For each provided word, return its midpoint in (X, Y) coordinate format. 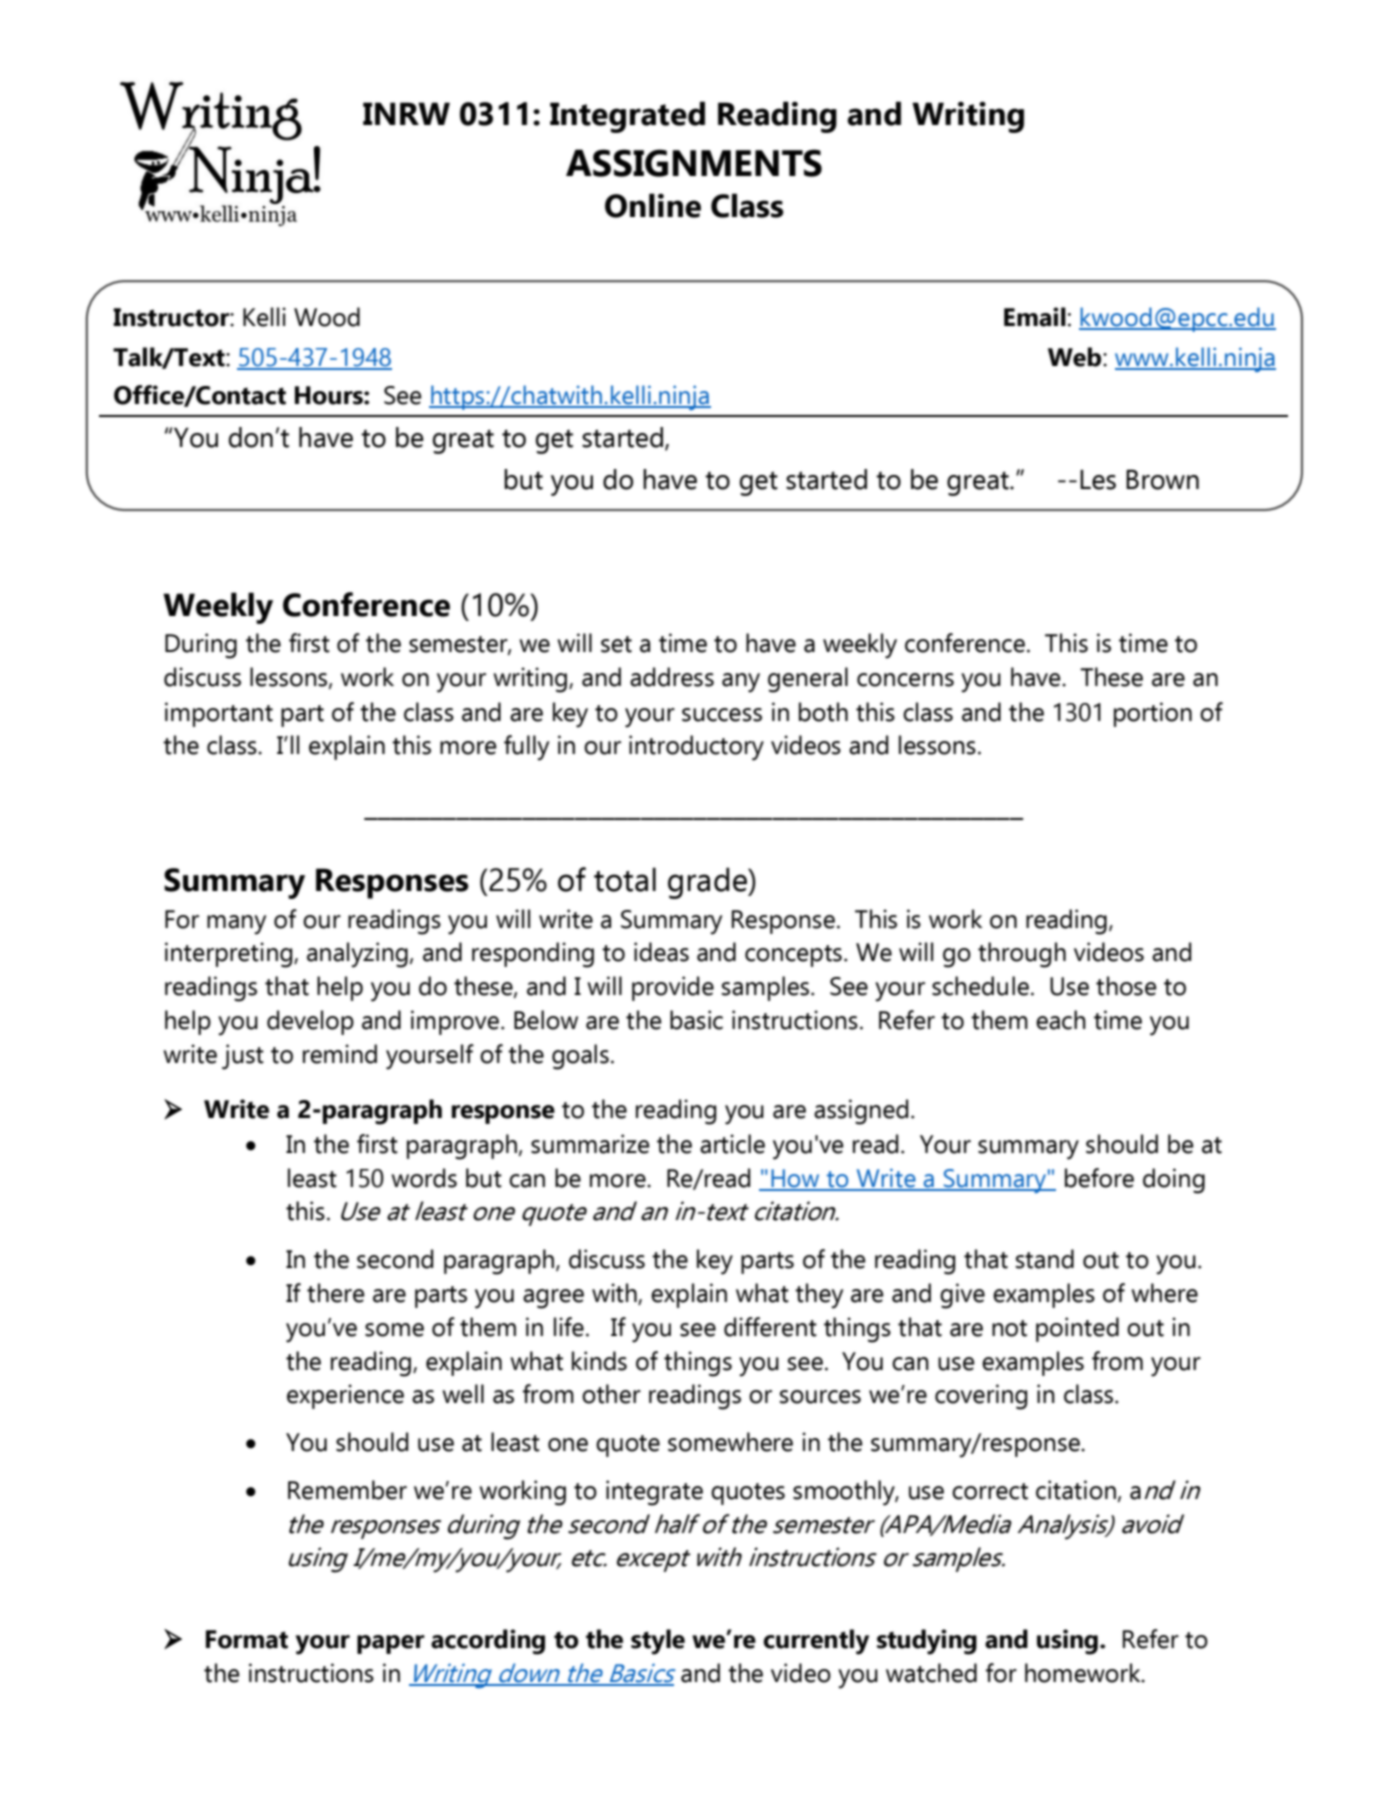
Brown (1162, 480)
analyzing (357, 955)
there (336, 1293)
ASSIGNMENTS (694, 163)
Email (1035, 317)
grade (708, 883)
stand (1044, 1259)
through (1022, 955)
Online (653, 205)
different (770, 1327)
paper (391, 1644)
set (616, 644)
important (219, 714)
